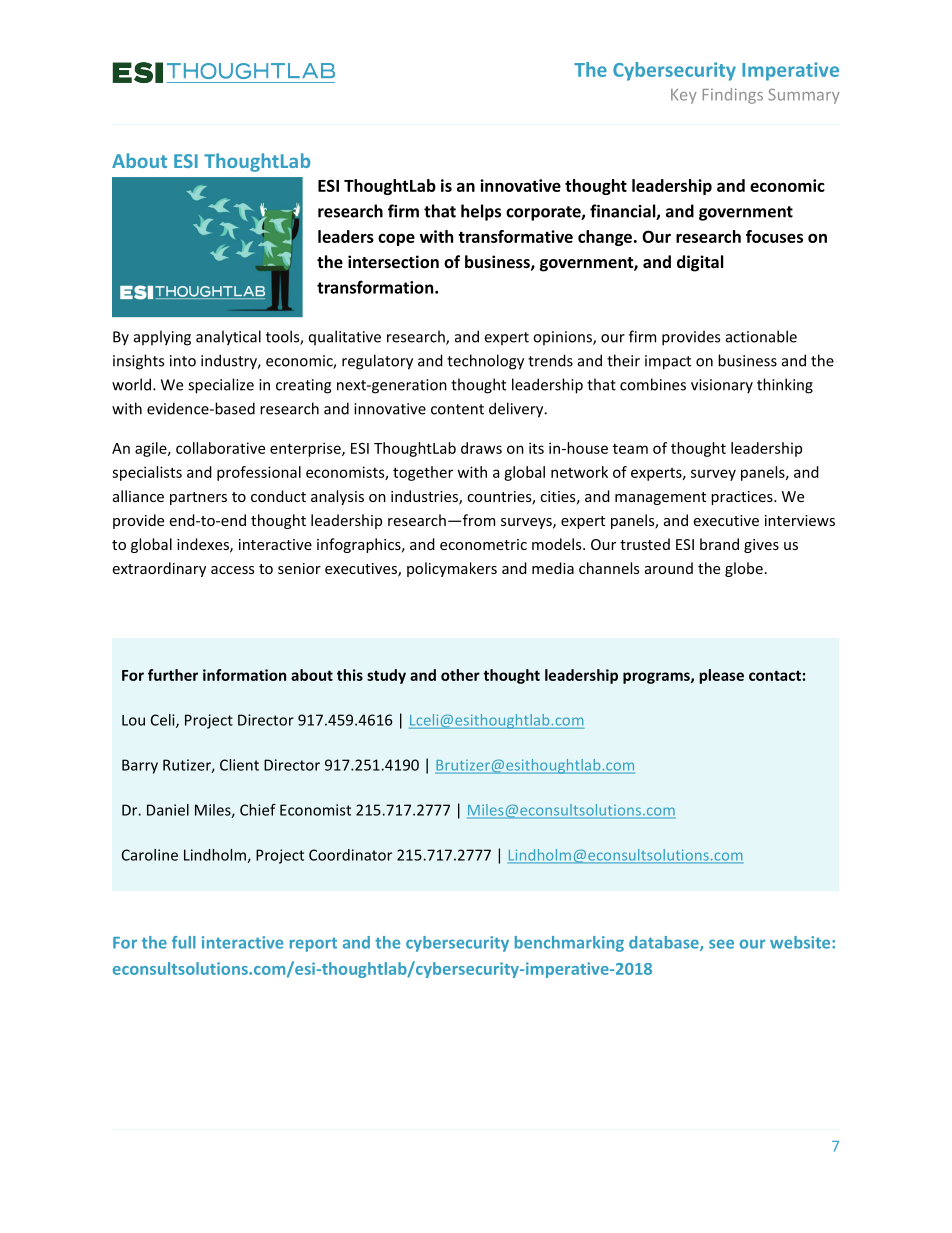 The width and height of the screenshot is (952, 1233). I want to click on econometric, so click(483, 544).
